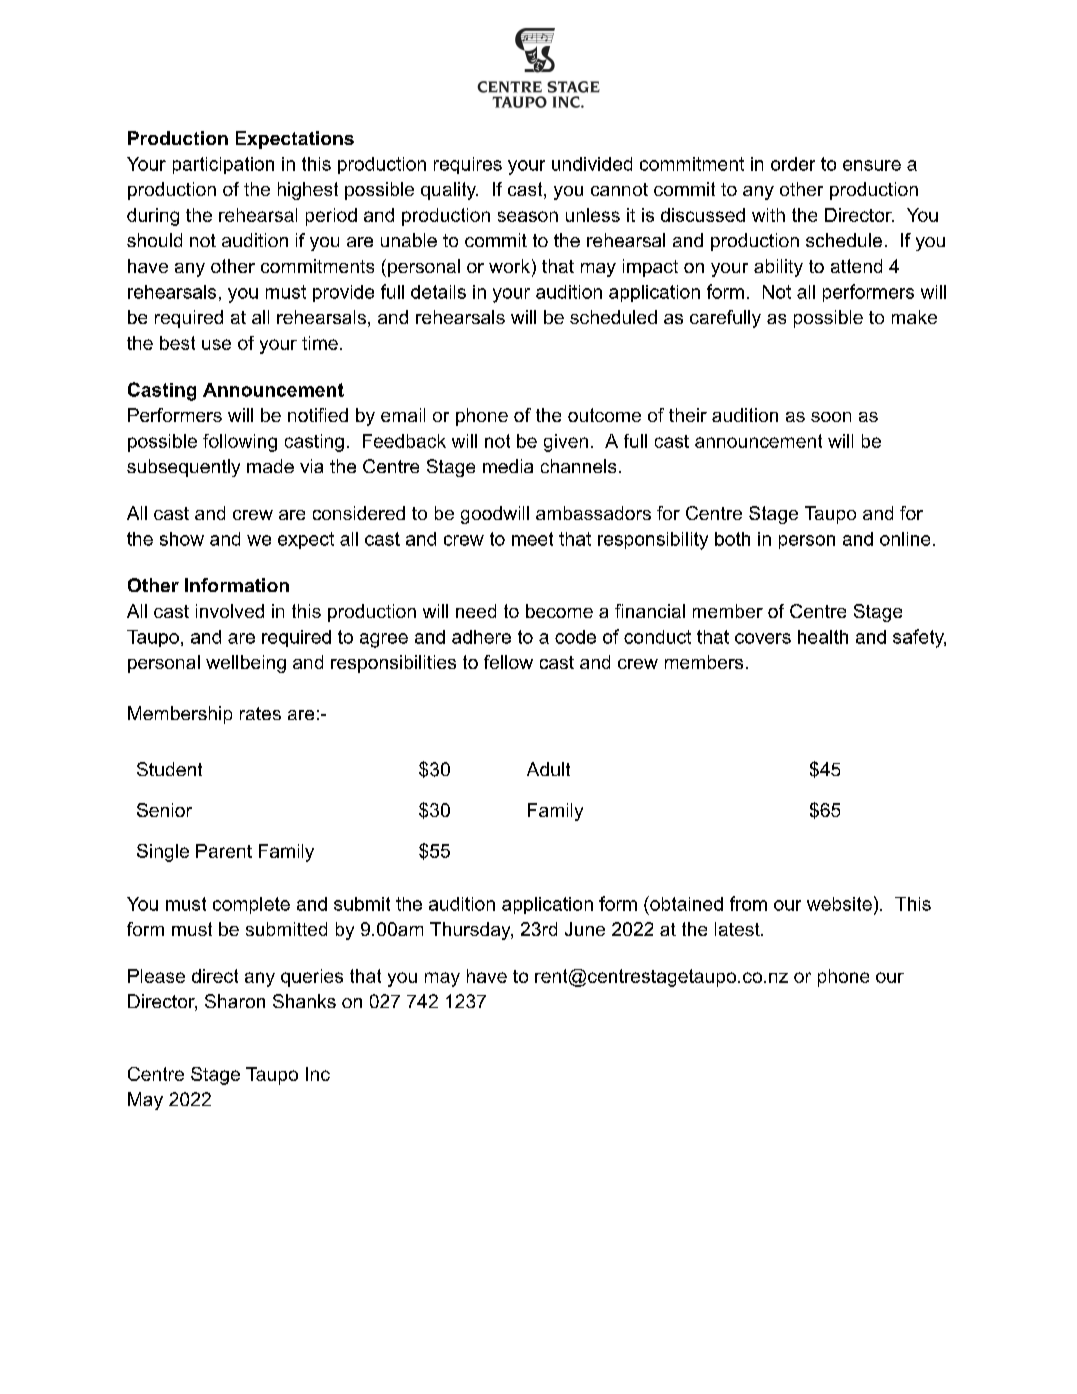  I want to click on latest, so click(738, 929).
